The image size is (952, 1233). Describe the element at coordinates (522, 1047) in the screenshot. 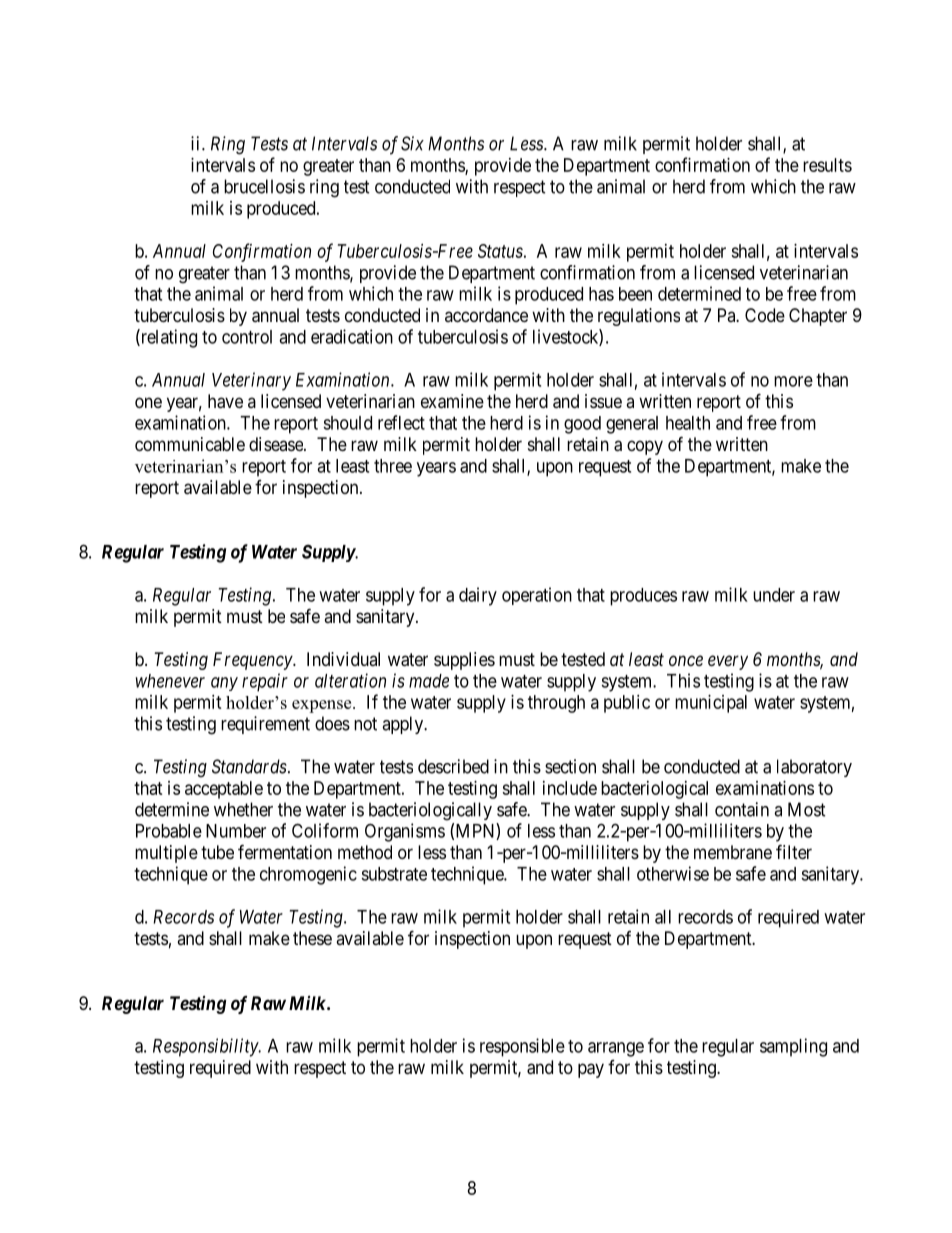

I see `responsible` at that location.
